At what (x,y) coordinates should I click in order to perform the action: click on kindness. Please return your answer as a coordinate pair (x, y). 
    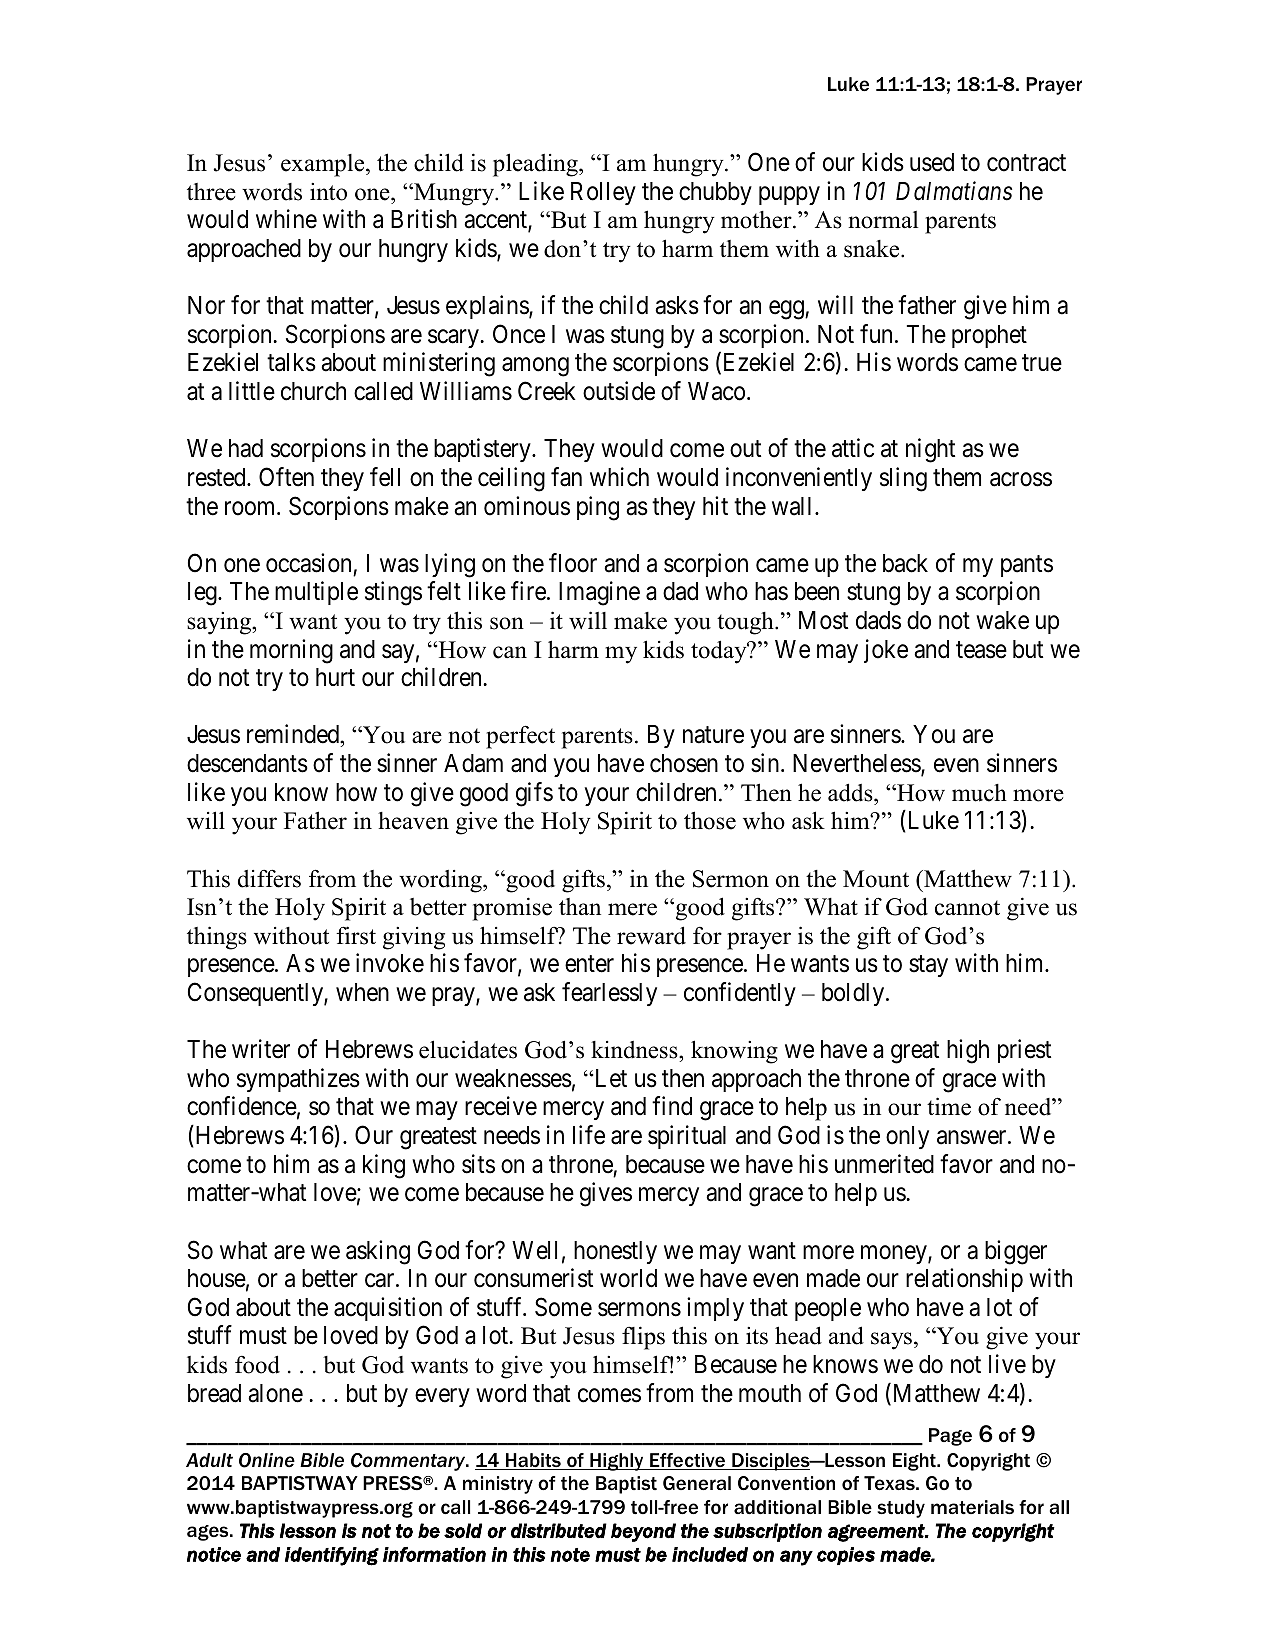
    Looking at the image, I should click on (635, 1051).
